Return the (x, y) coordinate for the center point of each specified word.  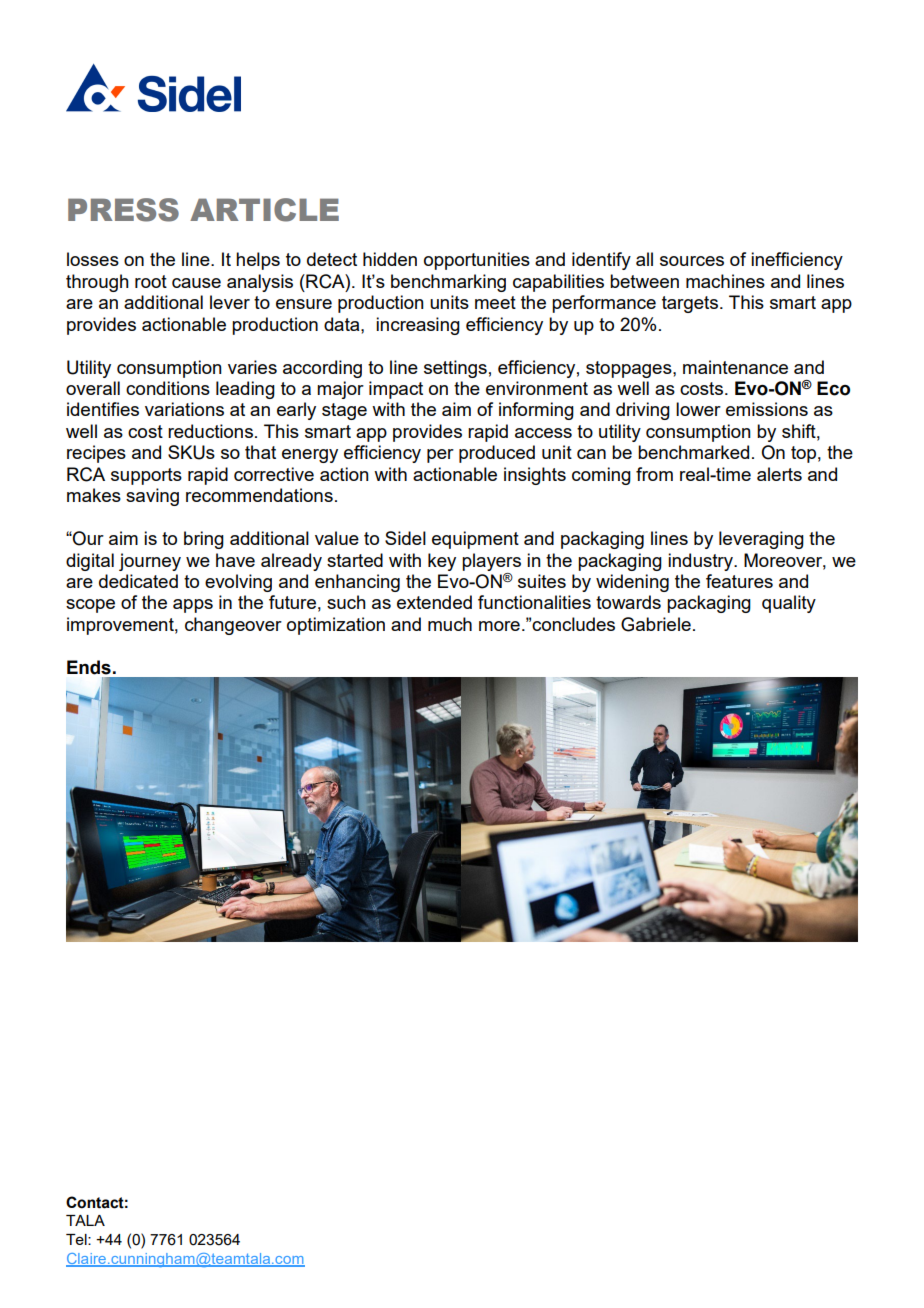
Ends (89, 667)
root (151, 281)
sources (692, 261)
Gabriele (656, 624)
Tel (77, 1239)
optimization (336, 626)
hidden (390, 259)
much (450, 624)
